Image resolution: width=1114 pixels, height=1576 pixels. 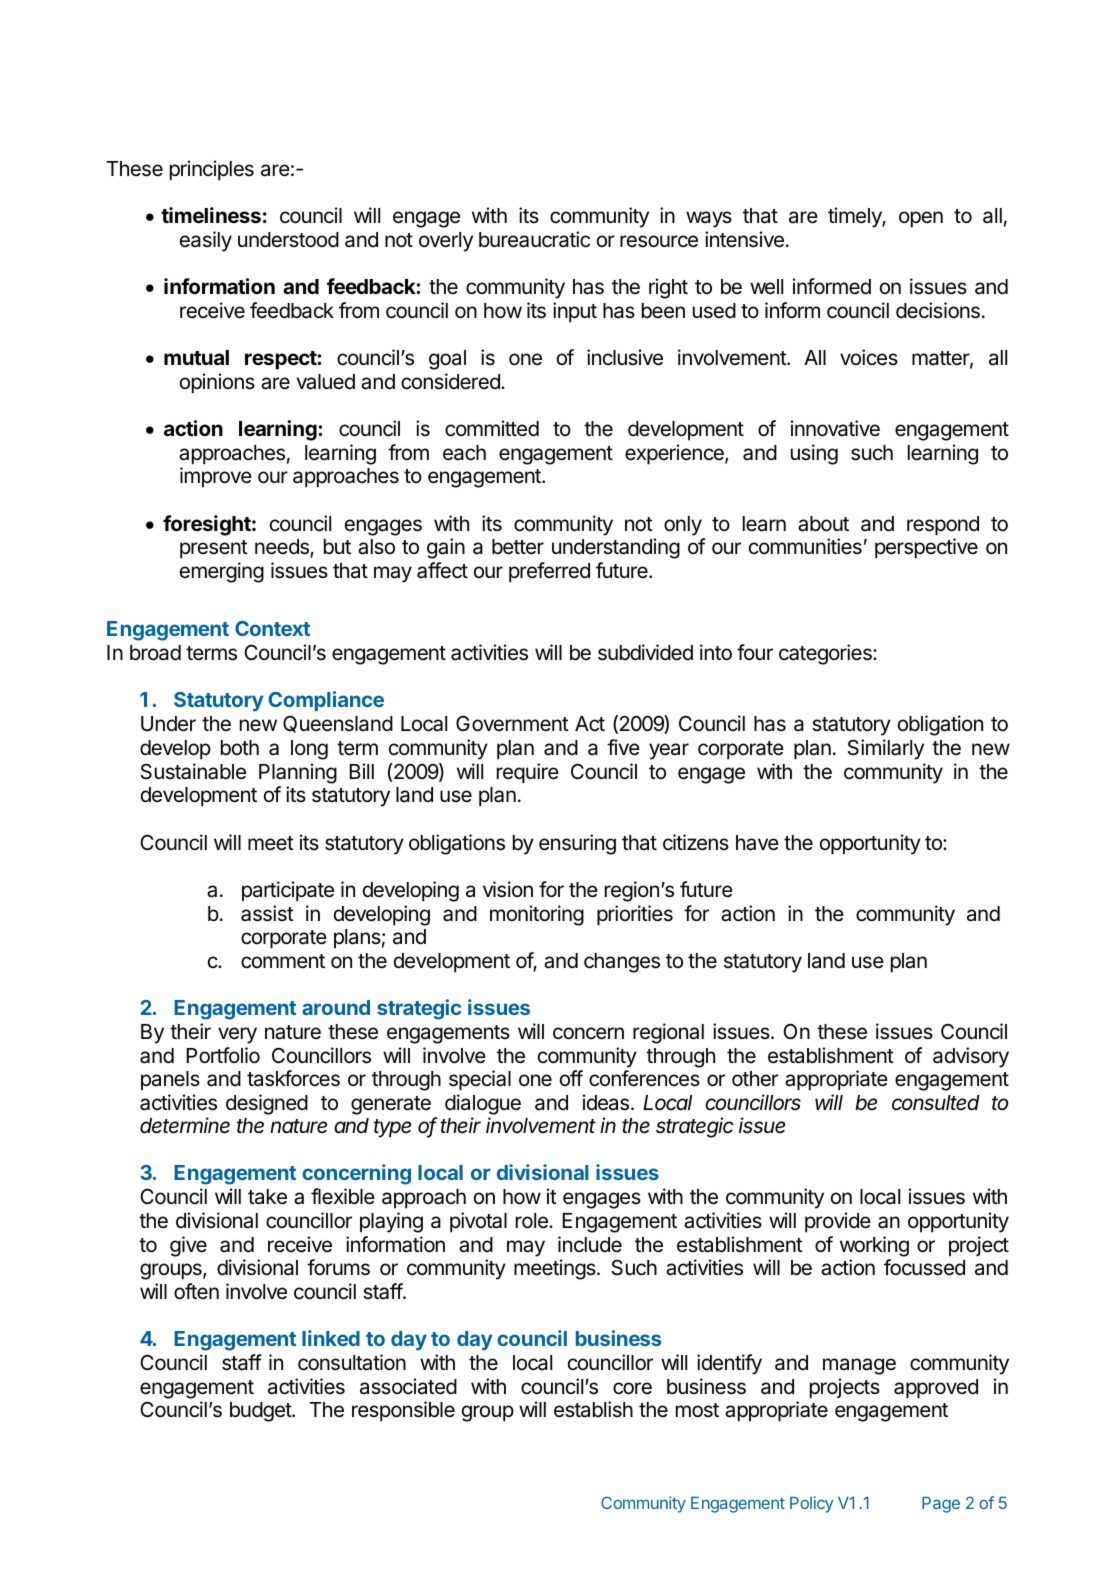 What do you see at coordinates (936, 1103) in the document?
I see `consulted` at bounding box center [936, 1103].
